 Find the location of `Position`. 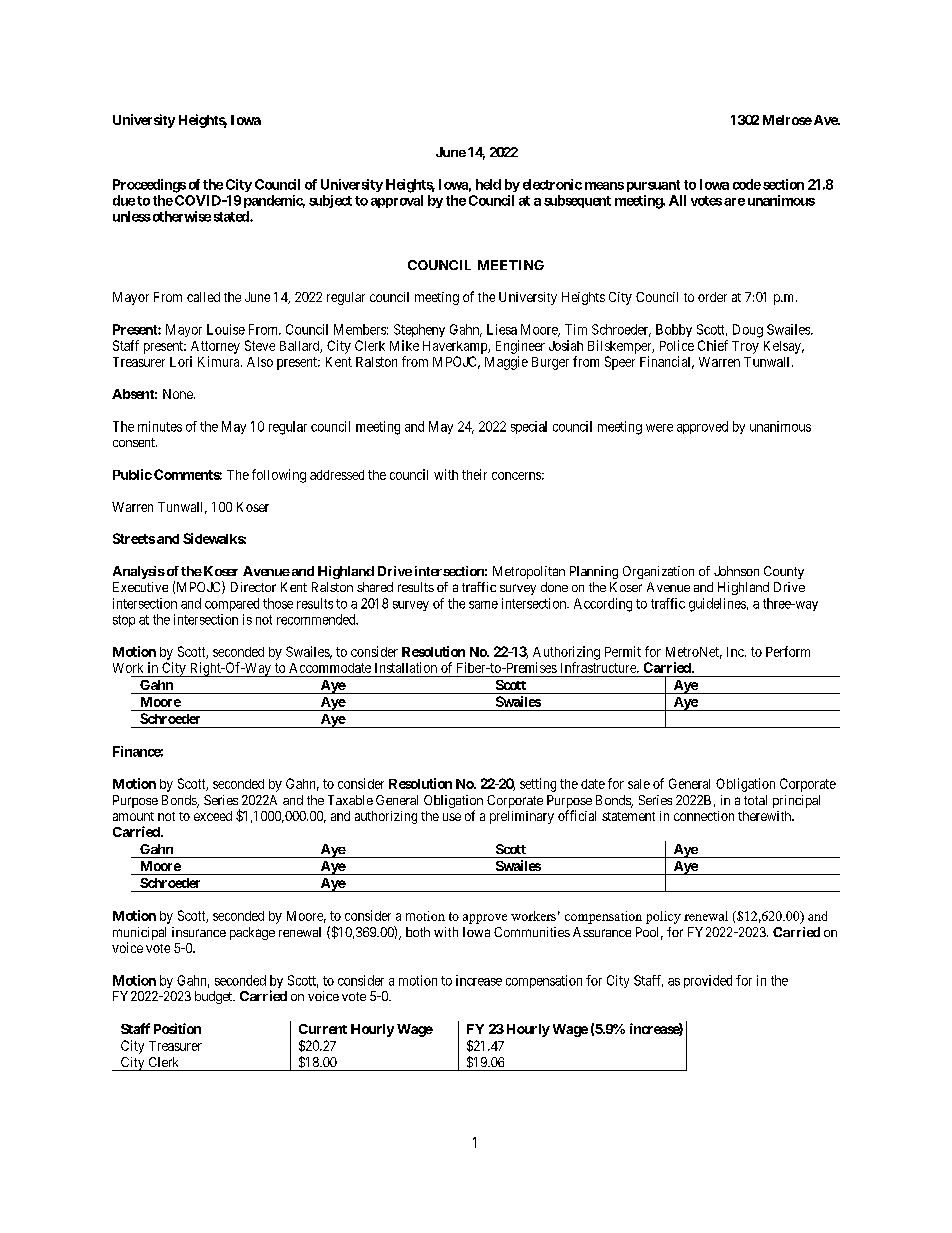

Position is located at coordinates (177, 1028).
